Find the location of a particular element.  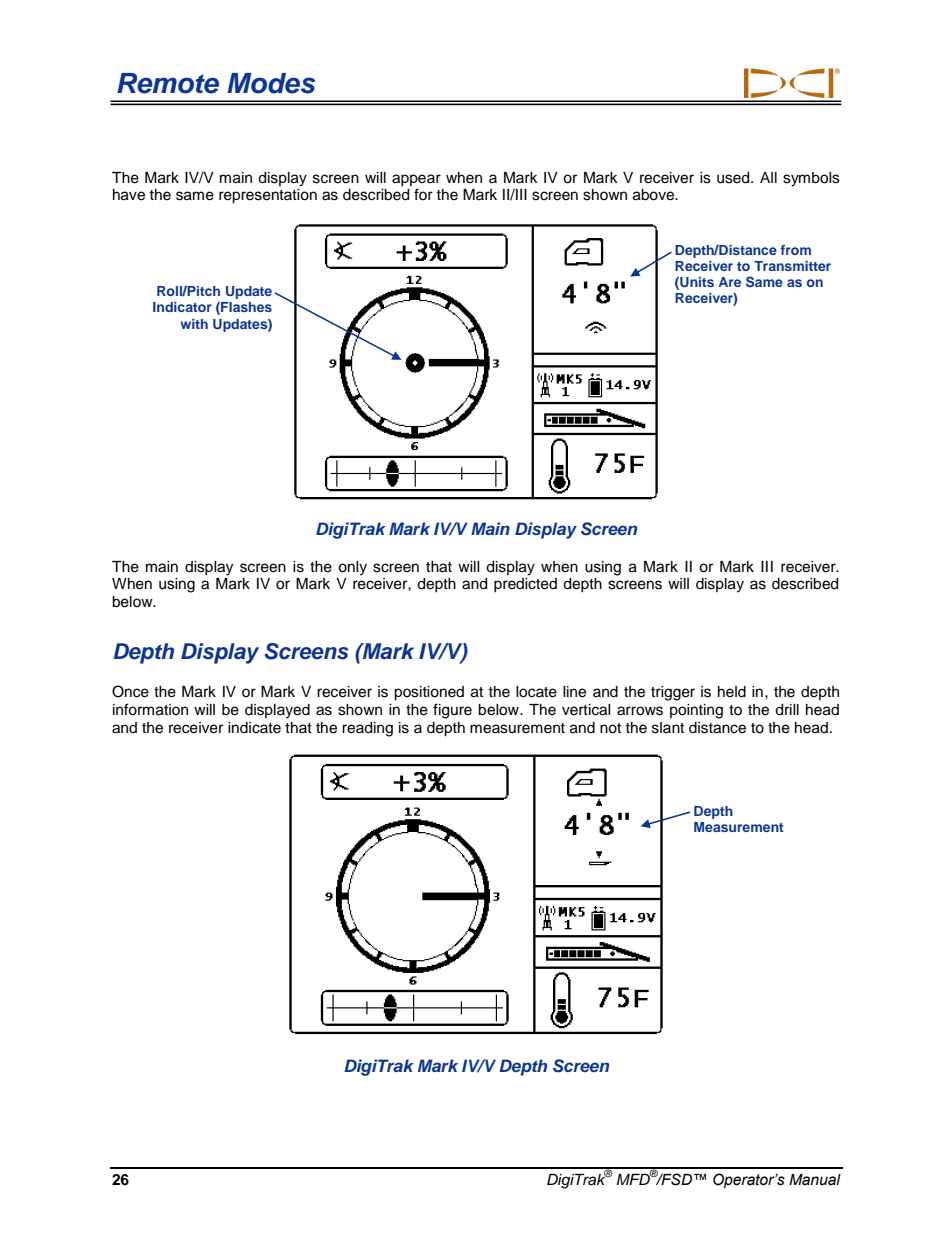

figure is located at coordinates (452, 711).
